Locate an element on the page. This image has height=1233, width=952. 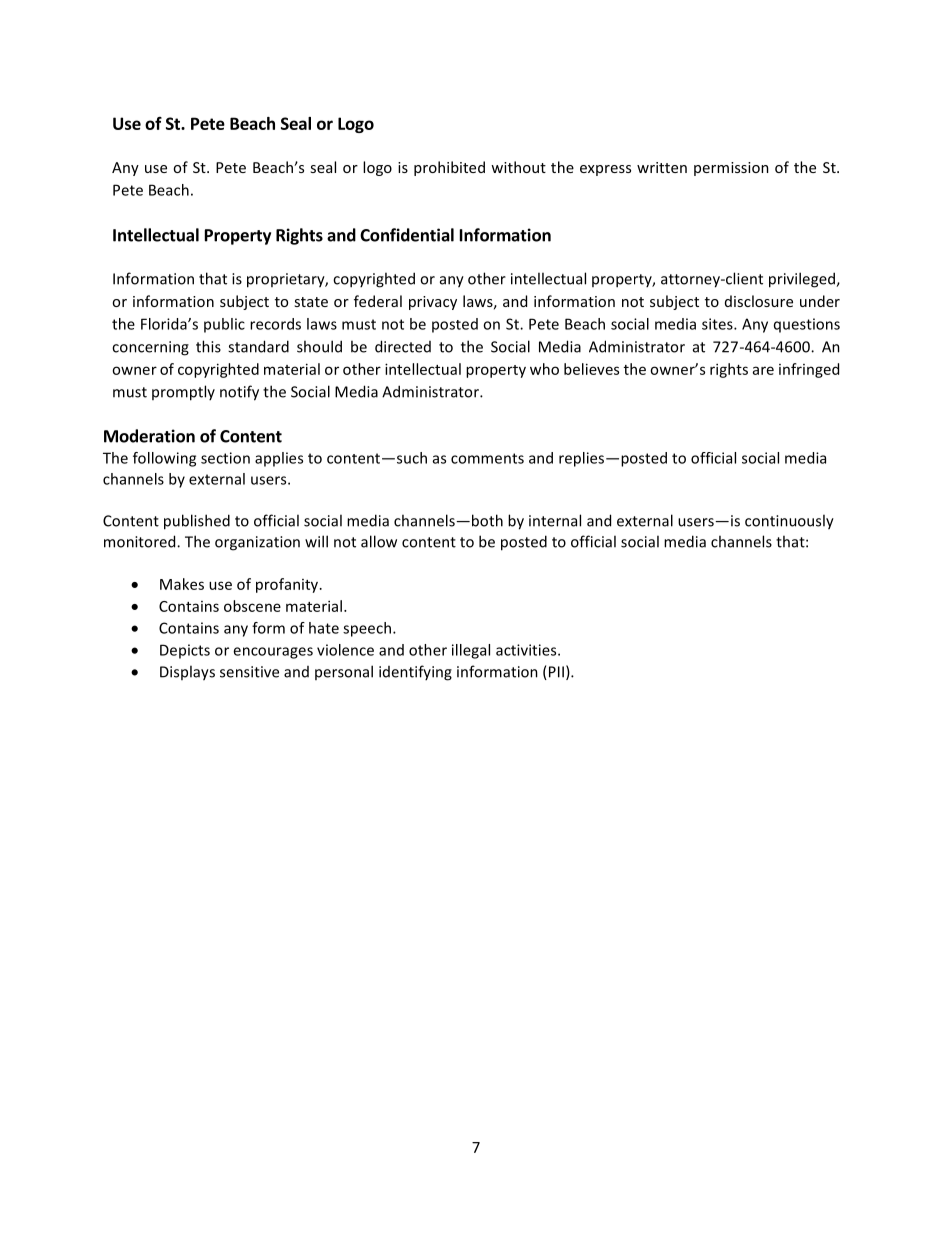
comments is located at coordinates (487, 458).
